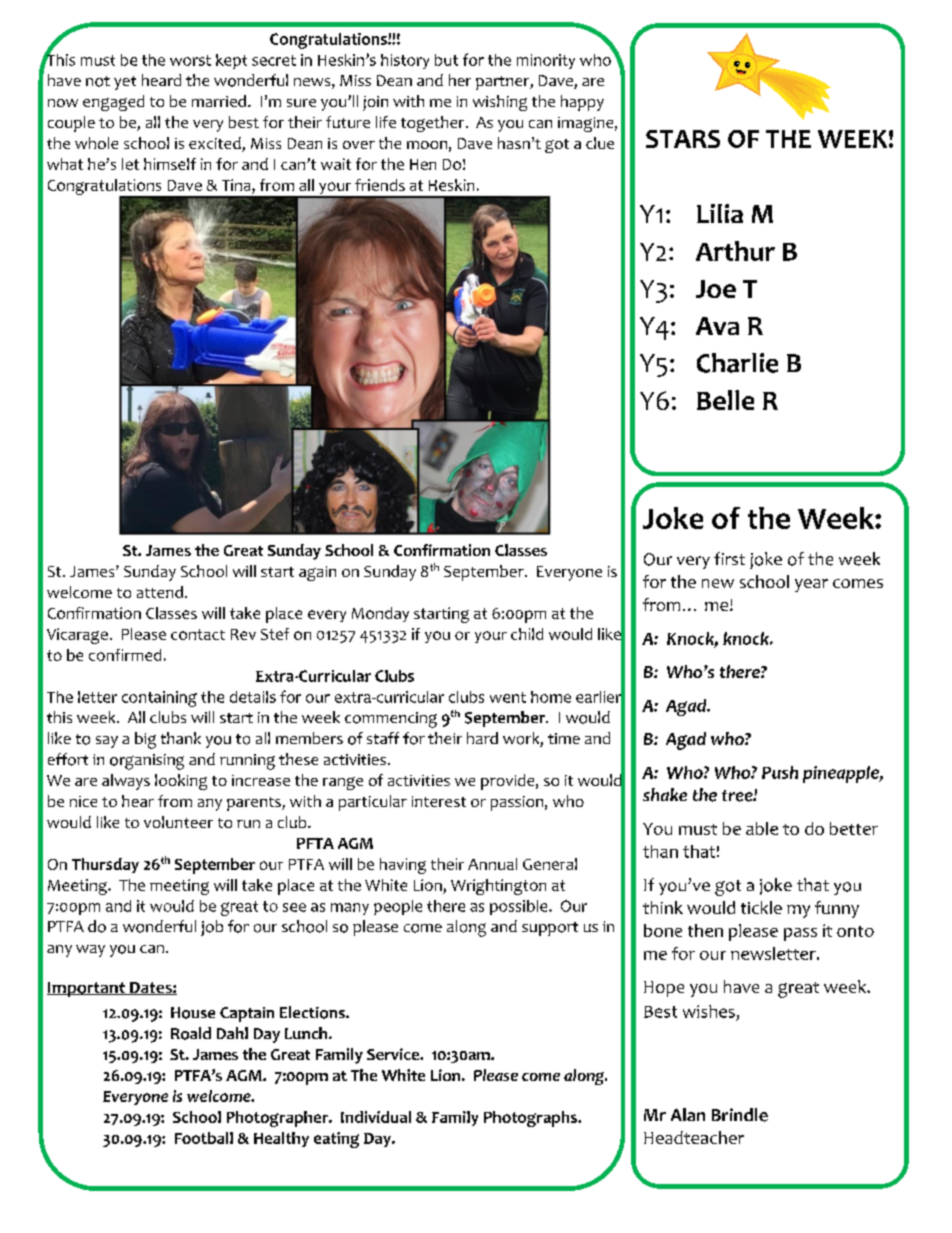  Describe the element at coordinates (125, 83) in the screenshot. I see `yet` at that location.
